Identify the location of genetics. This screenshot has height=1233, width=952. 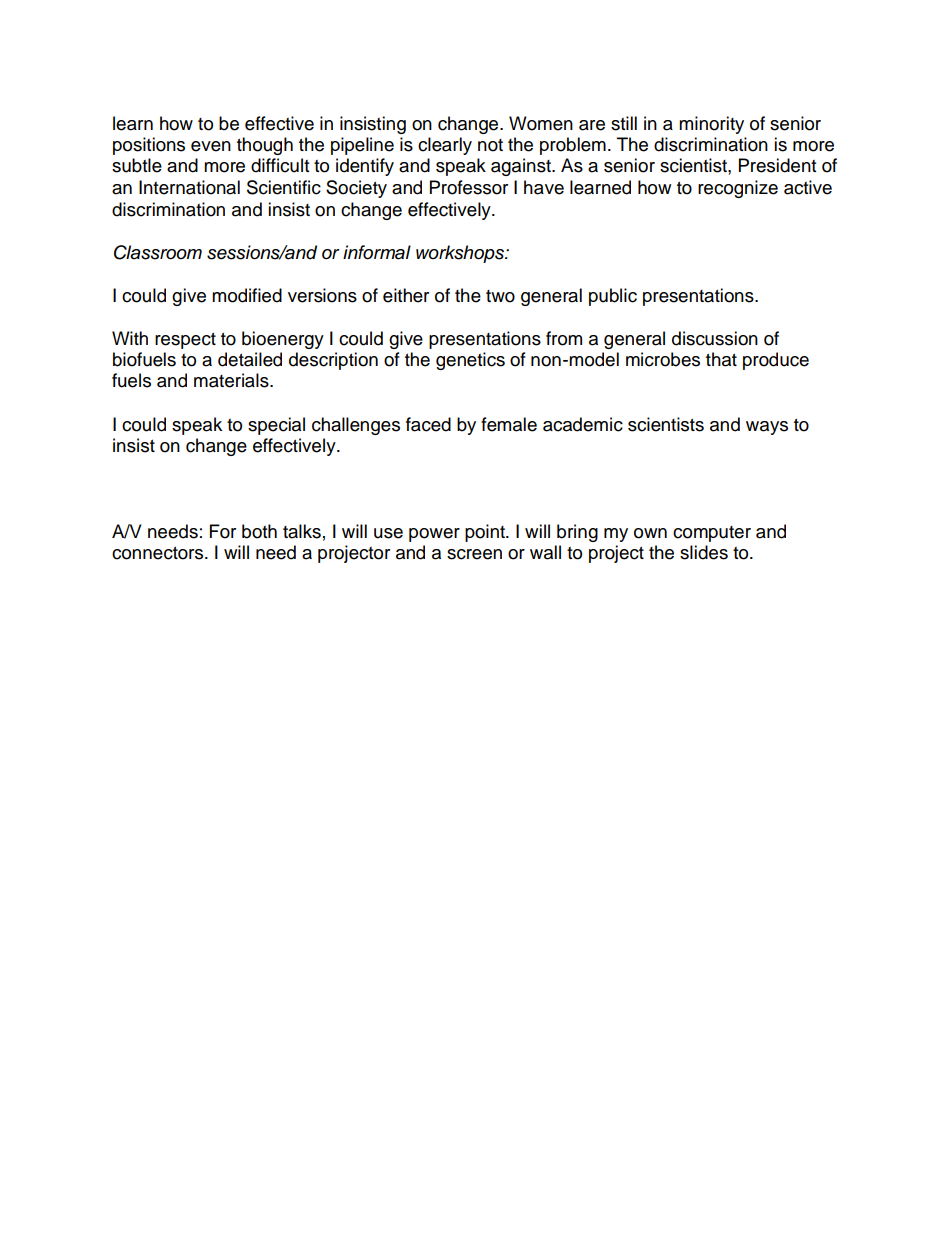
(470, 361).
